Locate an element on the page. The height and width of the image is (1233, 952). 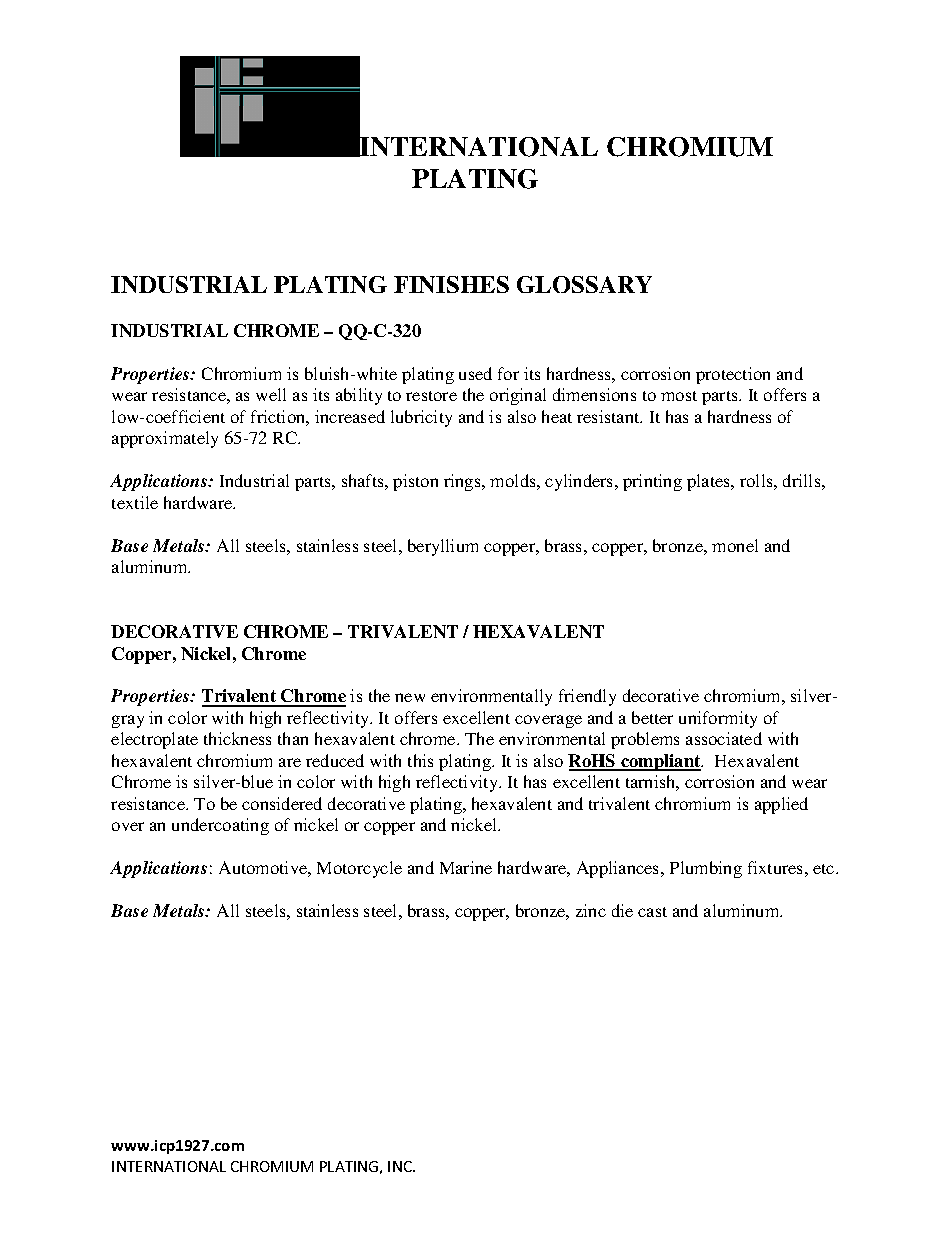
this is located at coordinates (420, 760).
